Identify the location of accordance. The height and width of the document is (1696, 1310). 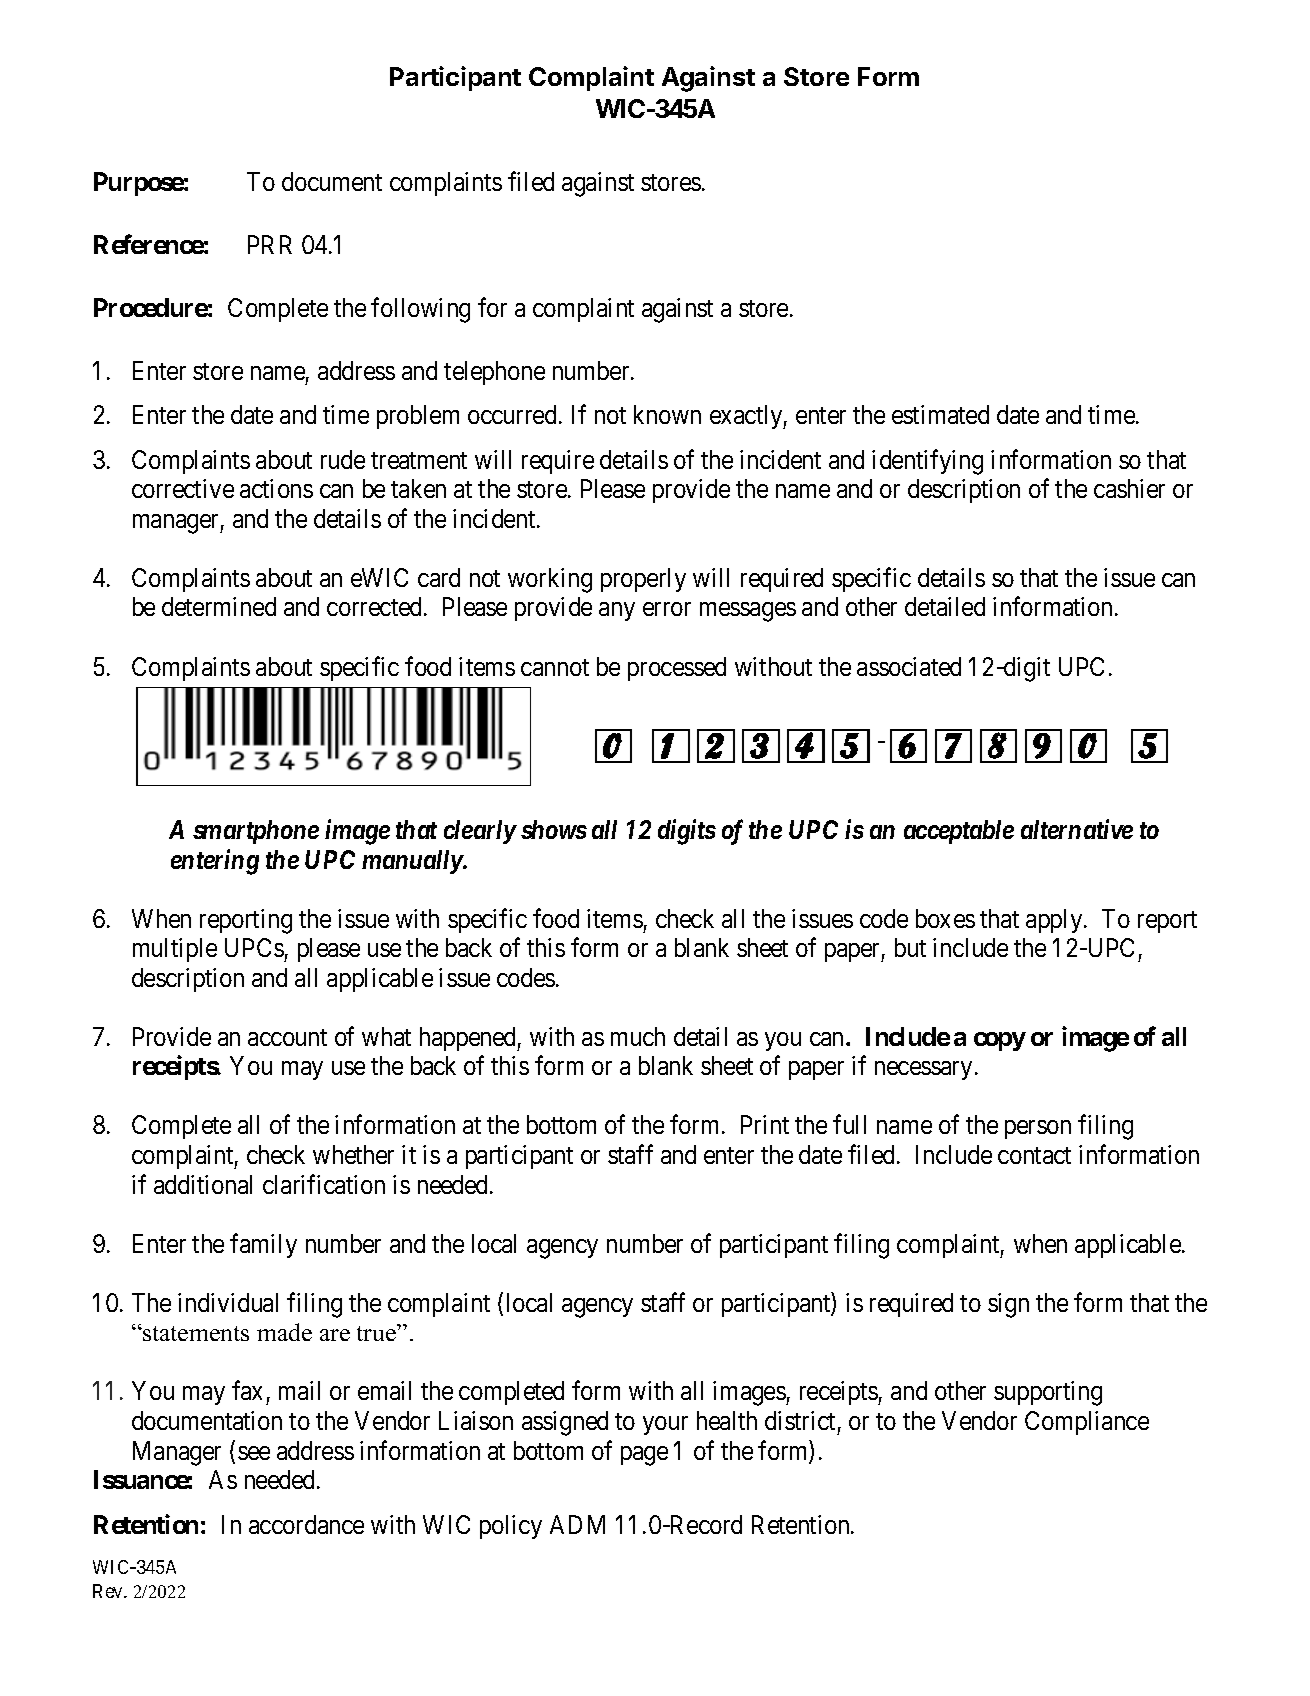
(306, 1524).
